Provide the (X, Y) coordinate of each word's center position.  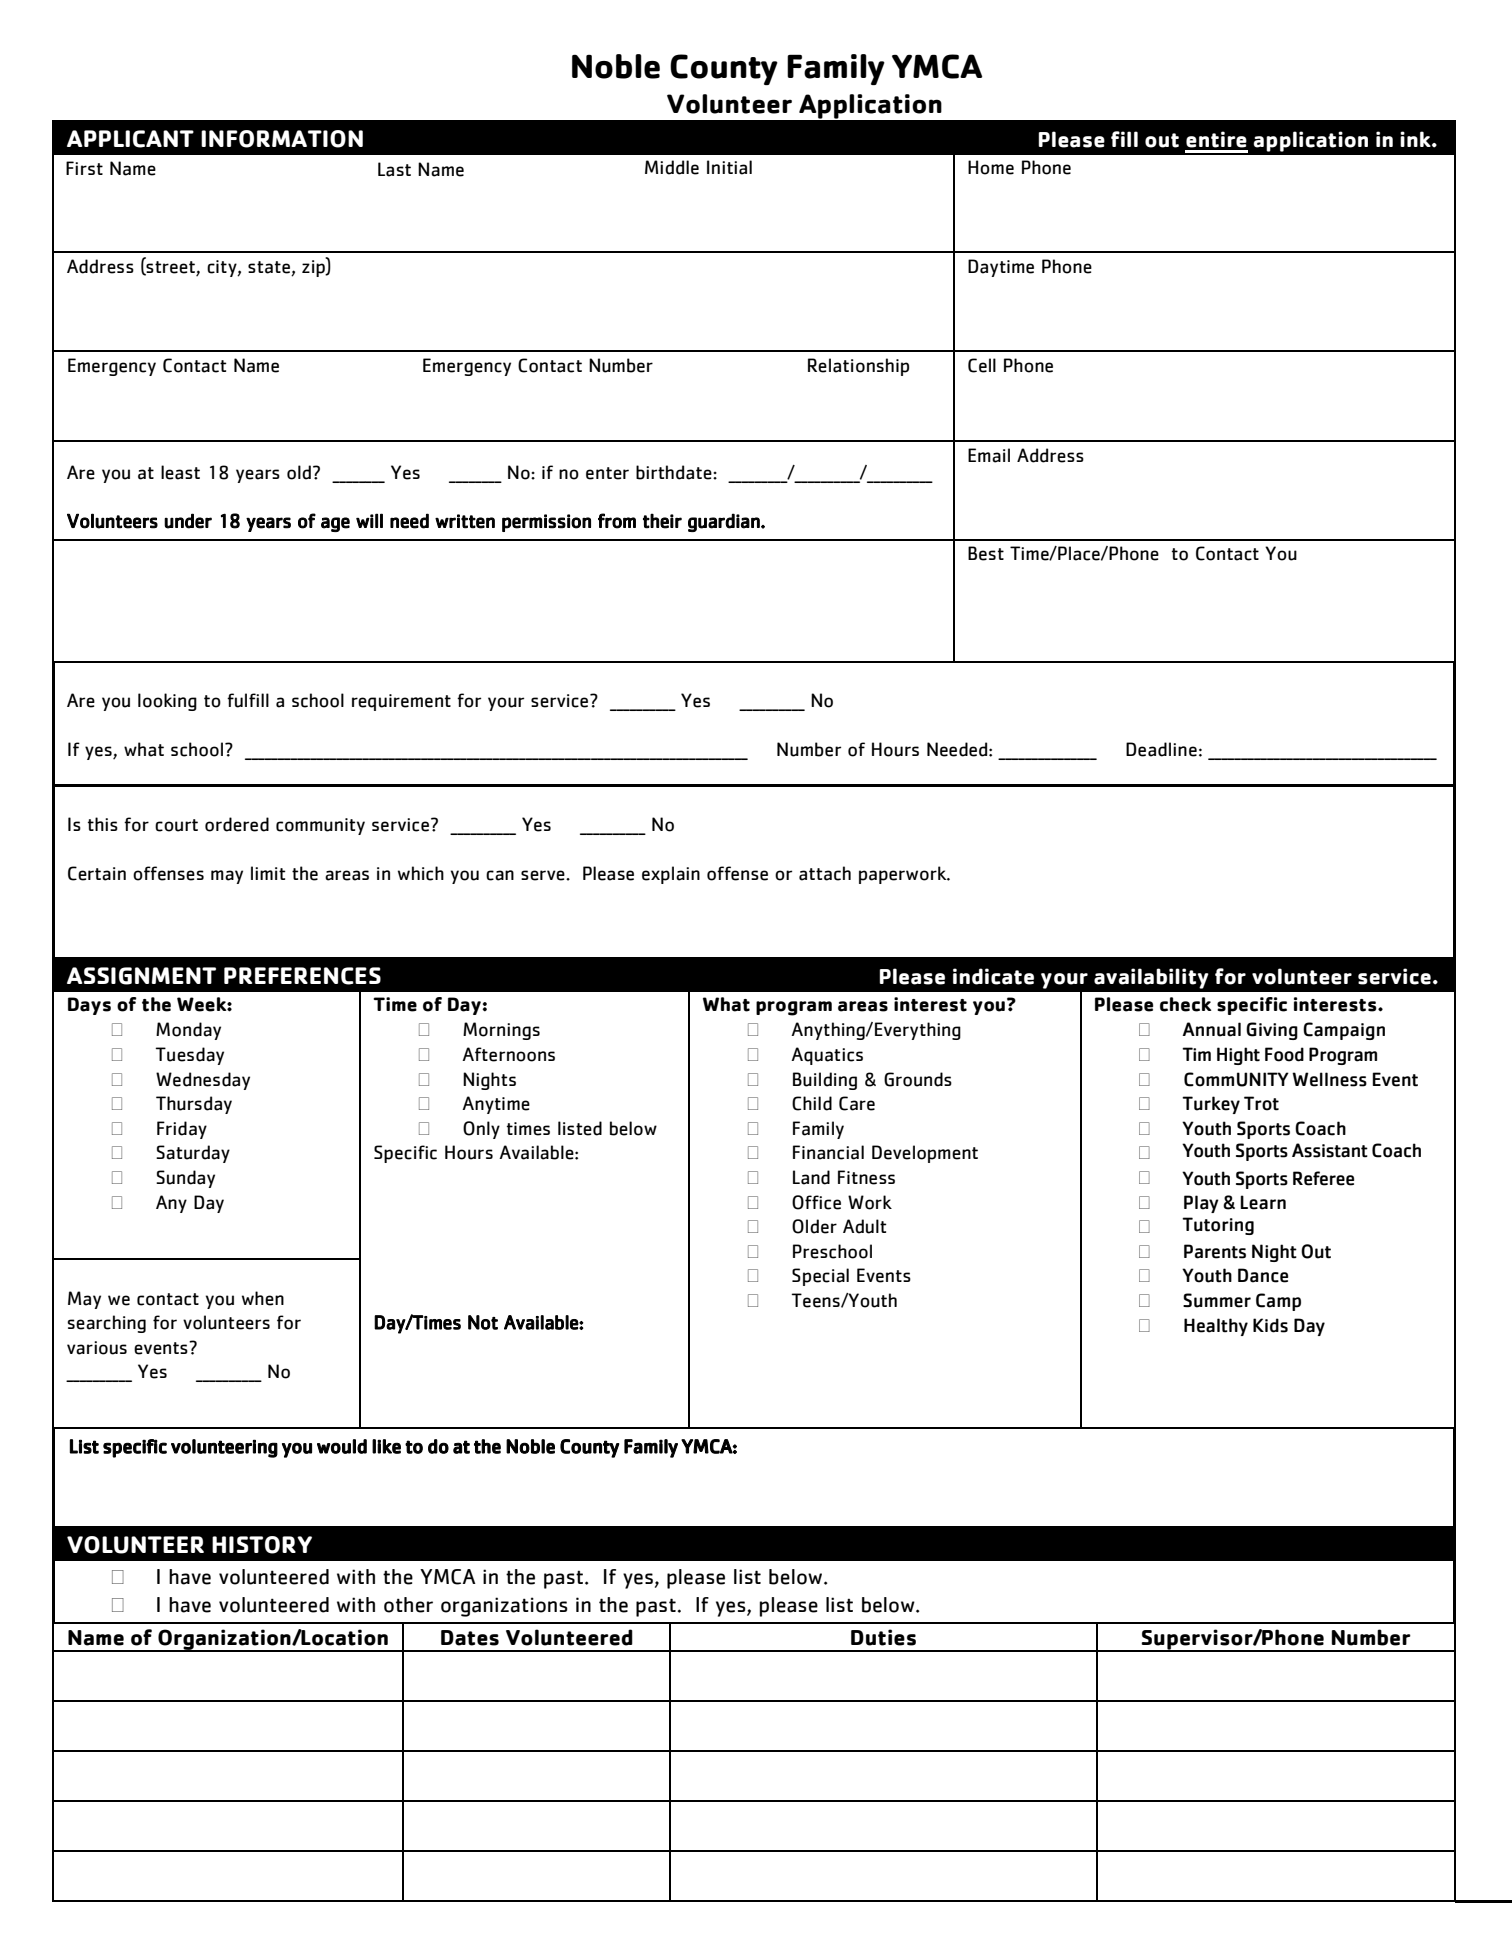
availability (1151, 978)
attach (825, 873)
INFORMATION (282, 139)
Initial (729, 167)
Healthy (1216, 1327)
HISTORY (262, 1545)
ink (1416, 139)
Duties (883, 1637)
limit (268, 873)
